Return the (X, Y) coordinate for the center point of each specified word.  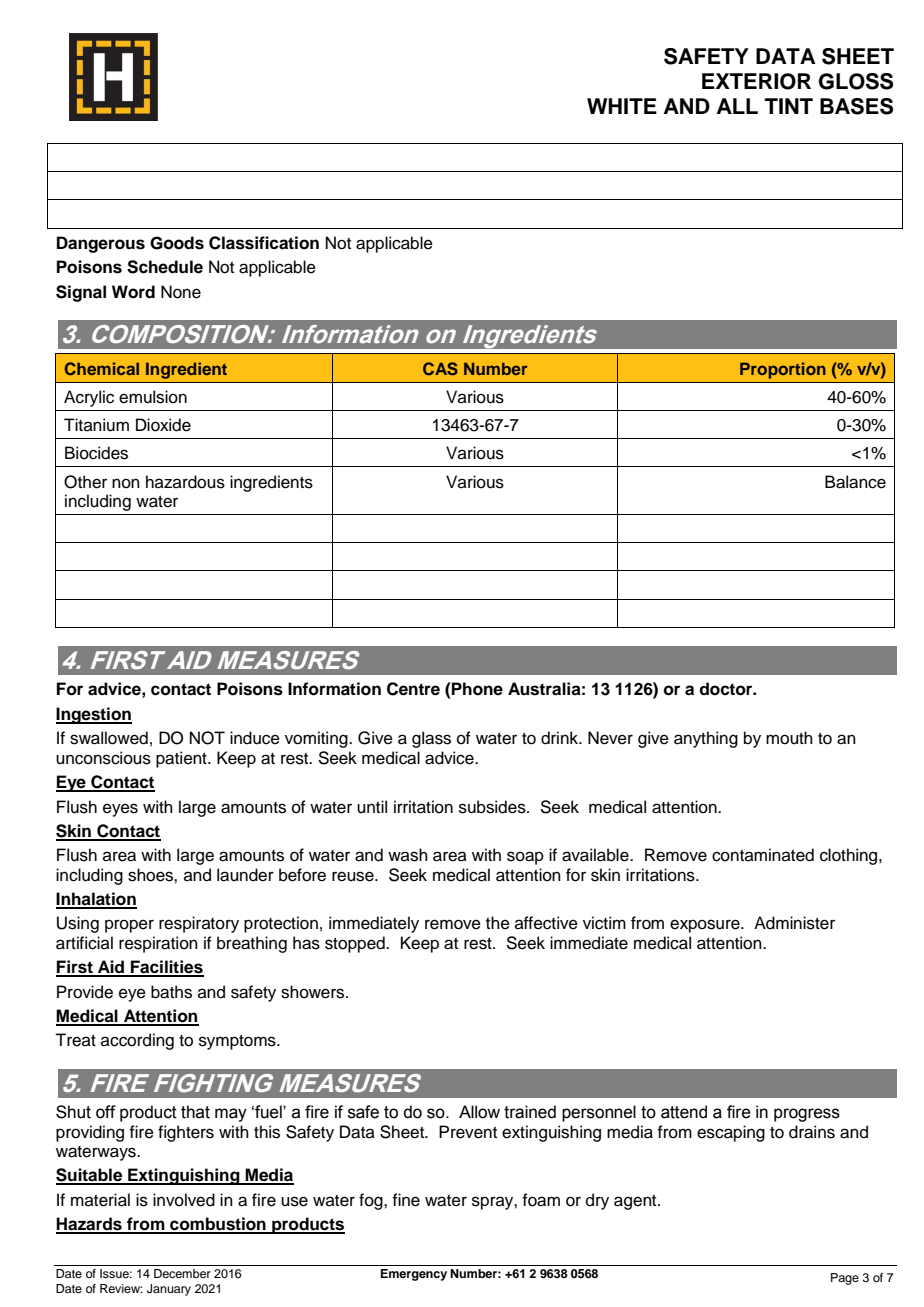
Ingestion (94, 715)
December (182, 1273)
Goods (177, 243)
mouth (789, 738)
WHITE (622, 106)
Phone (476, 689)
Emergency (414, 1275)
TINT (789, 106)
